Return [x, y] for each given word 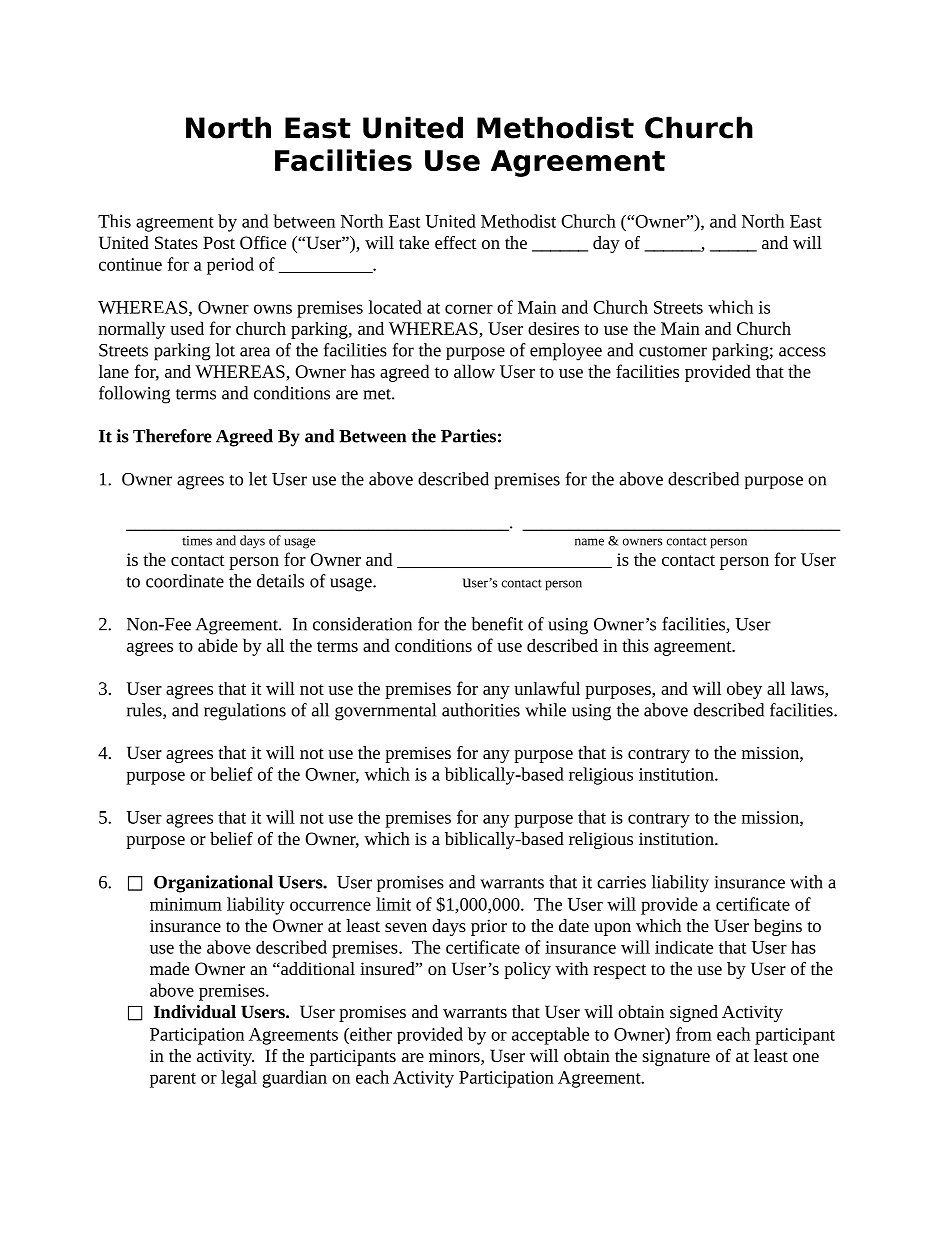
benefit [497, 624]
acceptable [550, 1036]
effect [456, 242]
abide [218, 645]
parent [173, 1080]
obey [744, 690]
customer [673, 351]
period [230, 266]
